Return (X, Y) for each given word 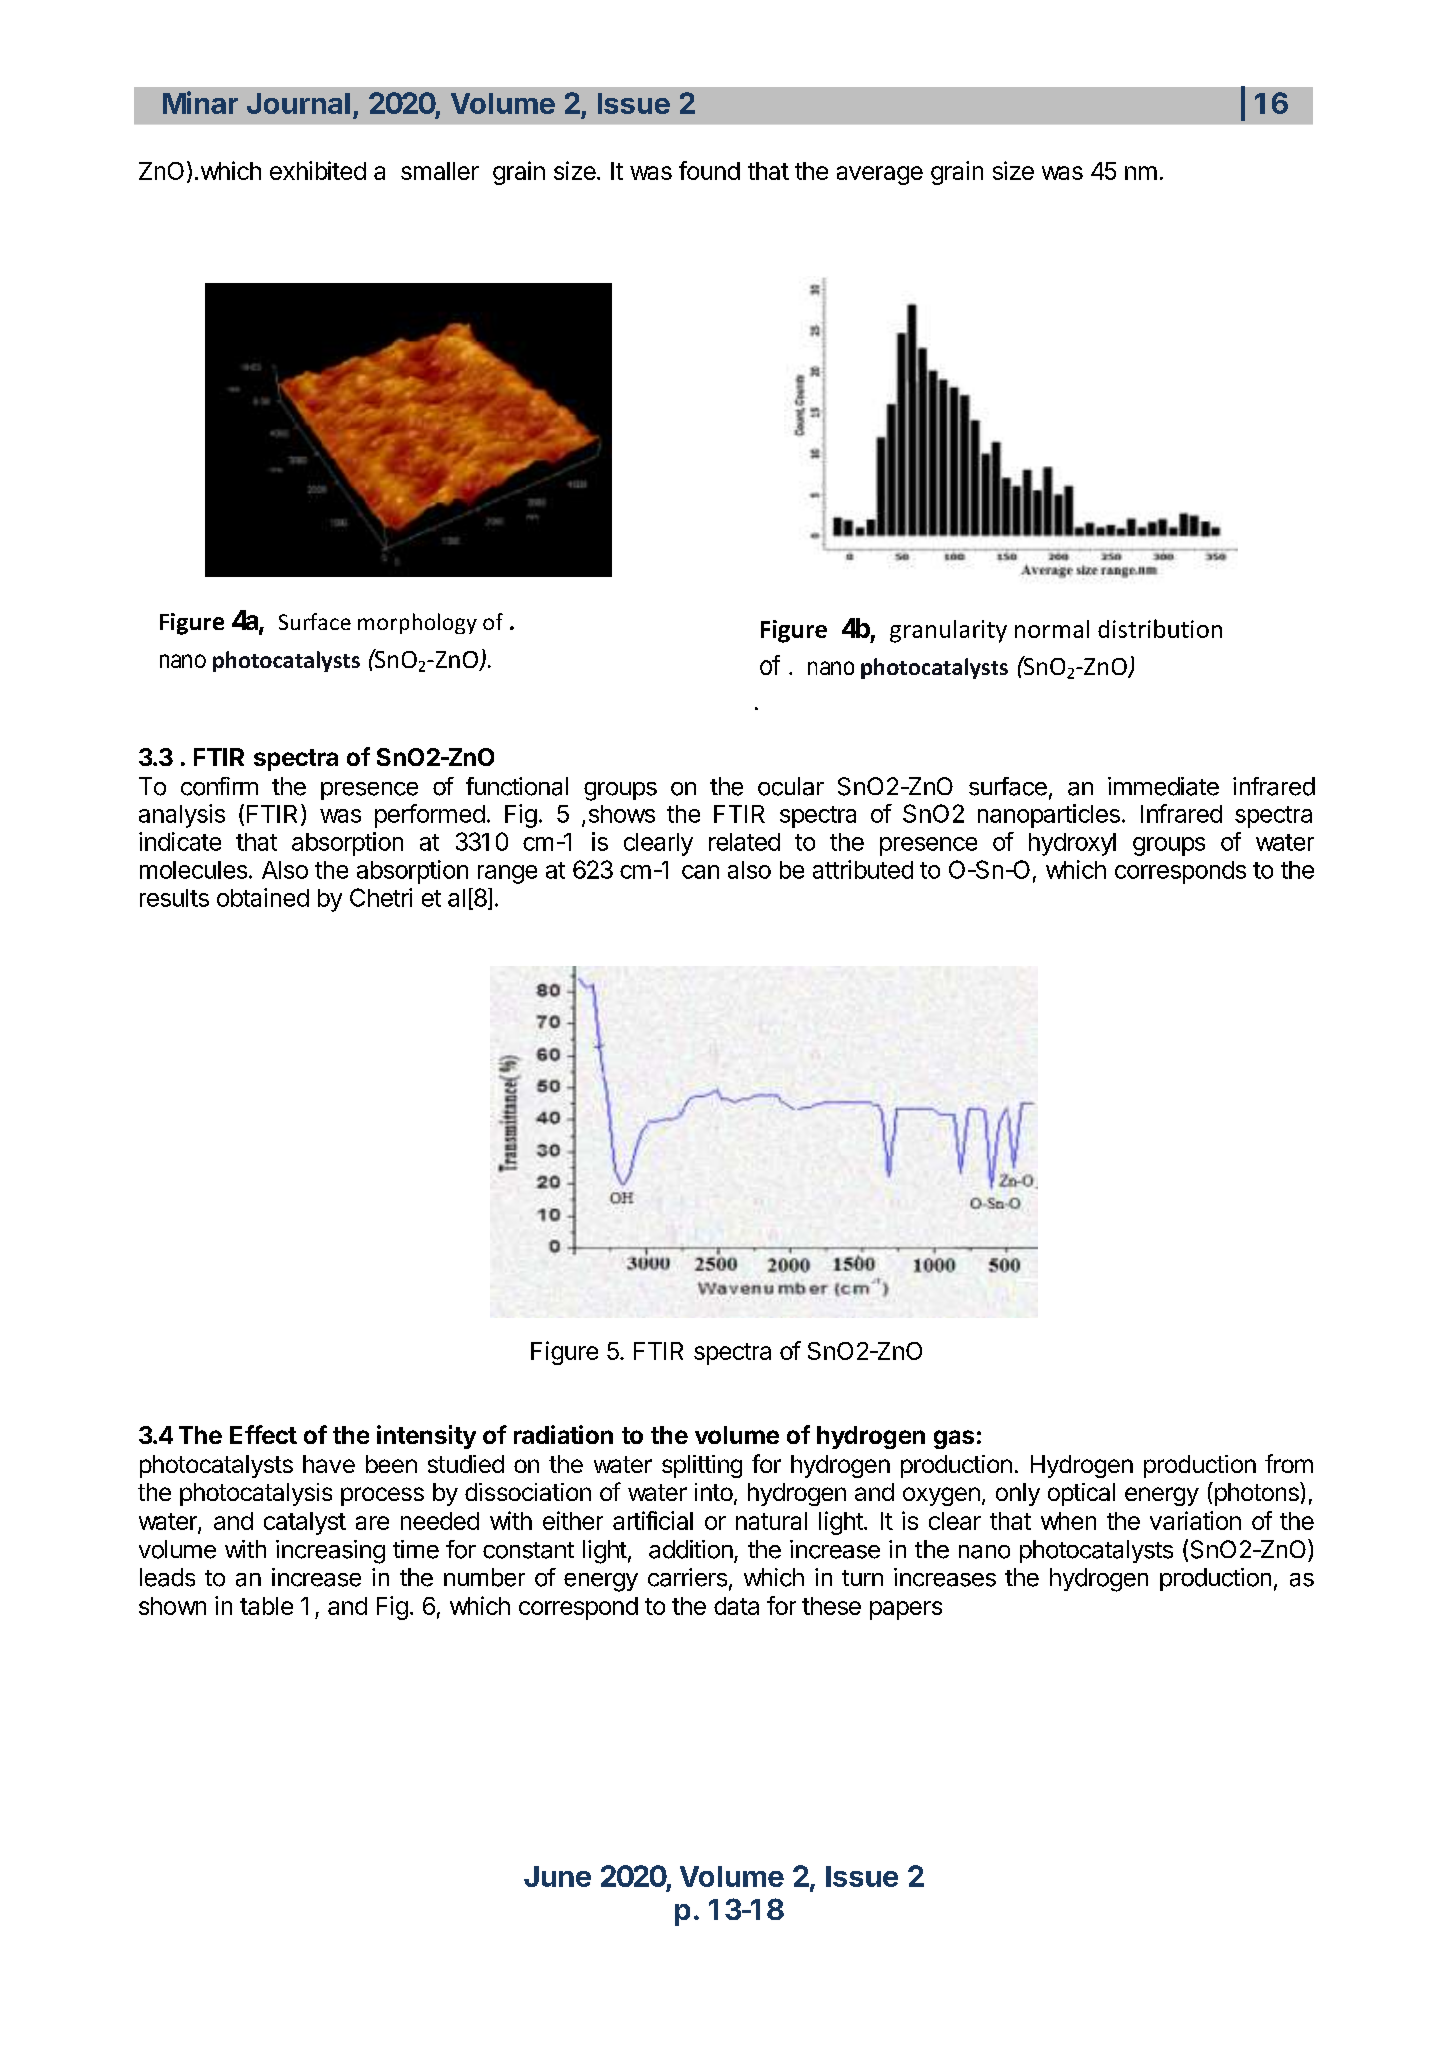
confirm (219, 786)
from (1289, 1463)
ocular (791, 786)
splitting (702, 1466)
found (709, 170)
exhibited (318, 170)
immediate (1163, 786)
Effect (263, 1434)
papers (906, 1610)
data (736, 1606)
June (557, 1876)
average (880, 175)
